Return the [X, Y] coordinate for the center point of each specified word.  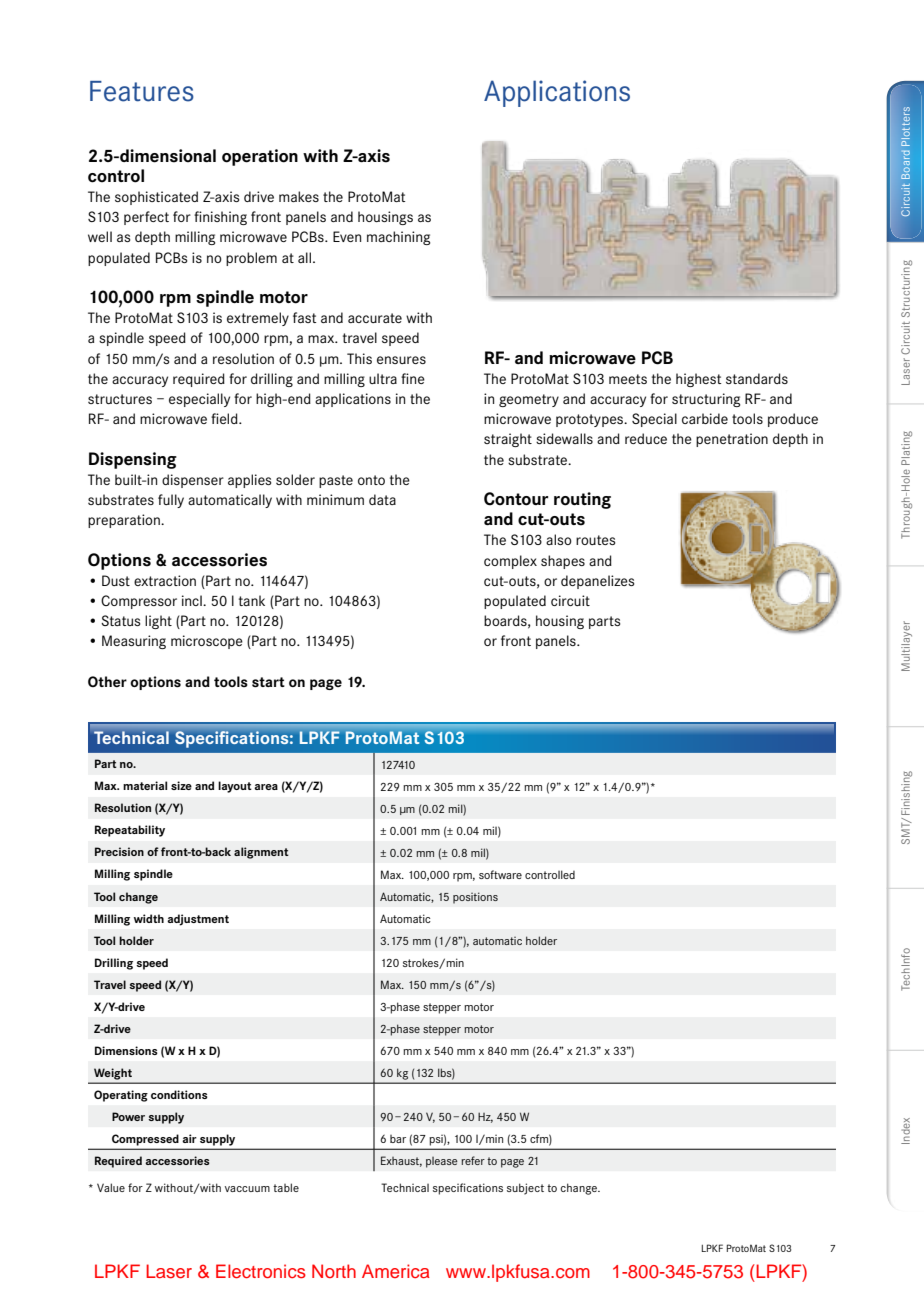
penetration [732, 440]
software [500, 874]
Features [142, 91]
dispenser [193, 481]
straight [508, 440]
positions [475, 898]
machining [398, 238]
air [189, 1138]
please [442, 1162]
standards [757, 378]
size [181, 785]
